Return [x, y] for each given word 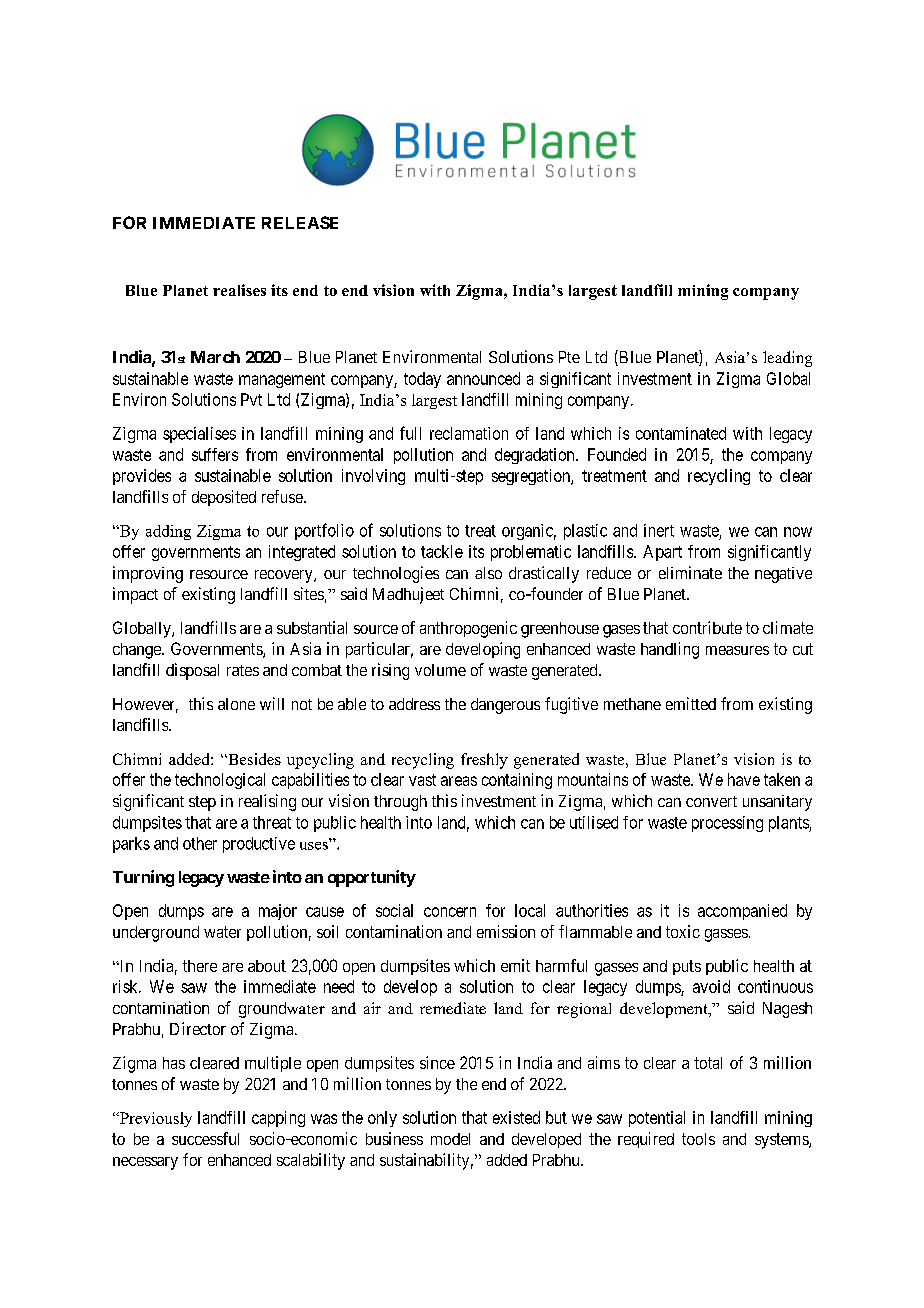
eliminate [690, 572]
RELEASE [300, 222]
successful [205, 1138]
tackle [442, 551]
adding [168, 532]
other [200, 843]
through [400, 803]
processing [727, 824]
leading [787, 359]
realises [239, 290]
